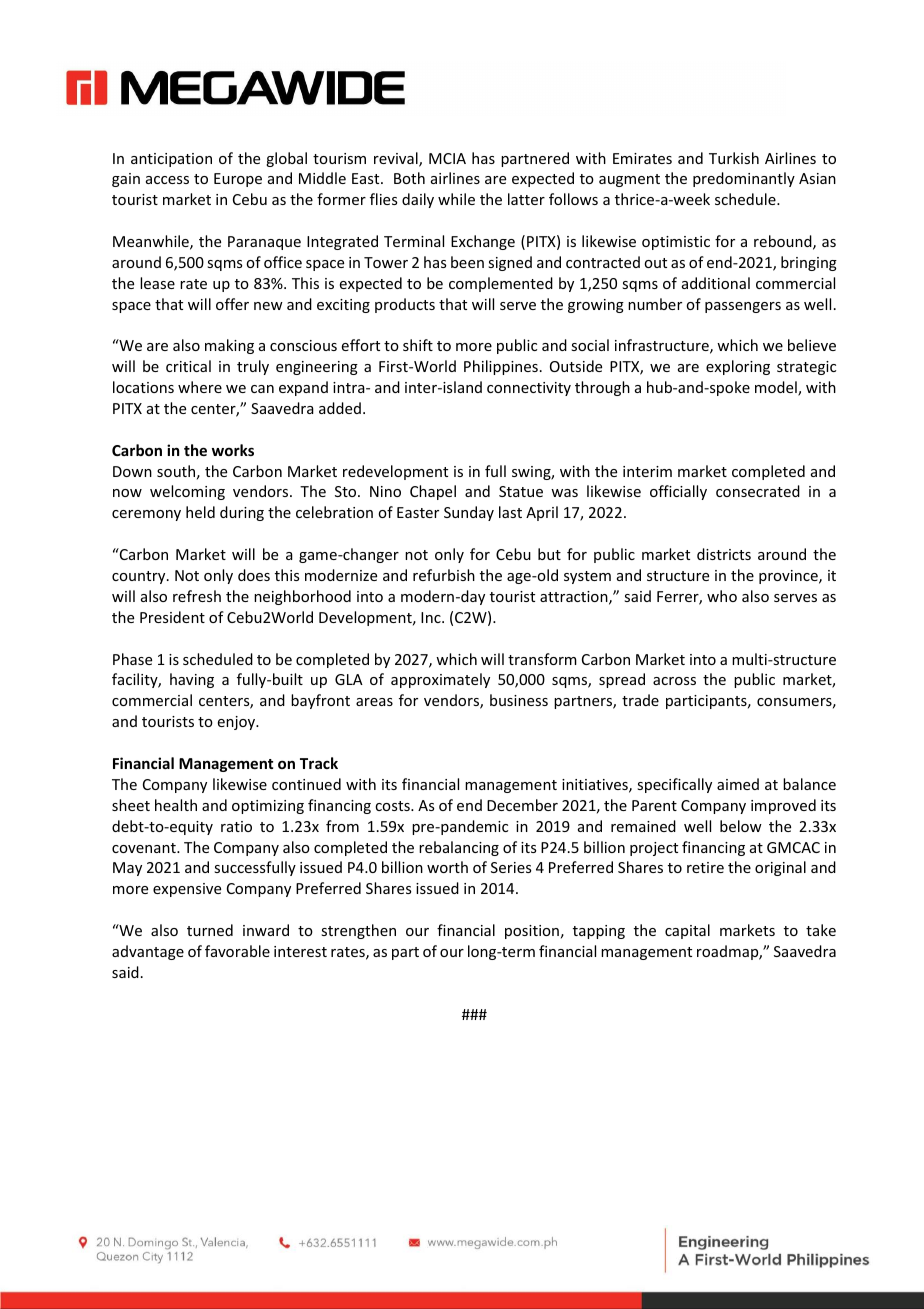 Image resolution: width=924 pixels, height=1309 pixels. I want to click on model, so click(777, 388).
